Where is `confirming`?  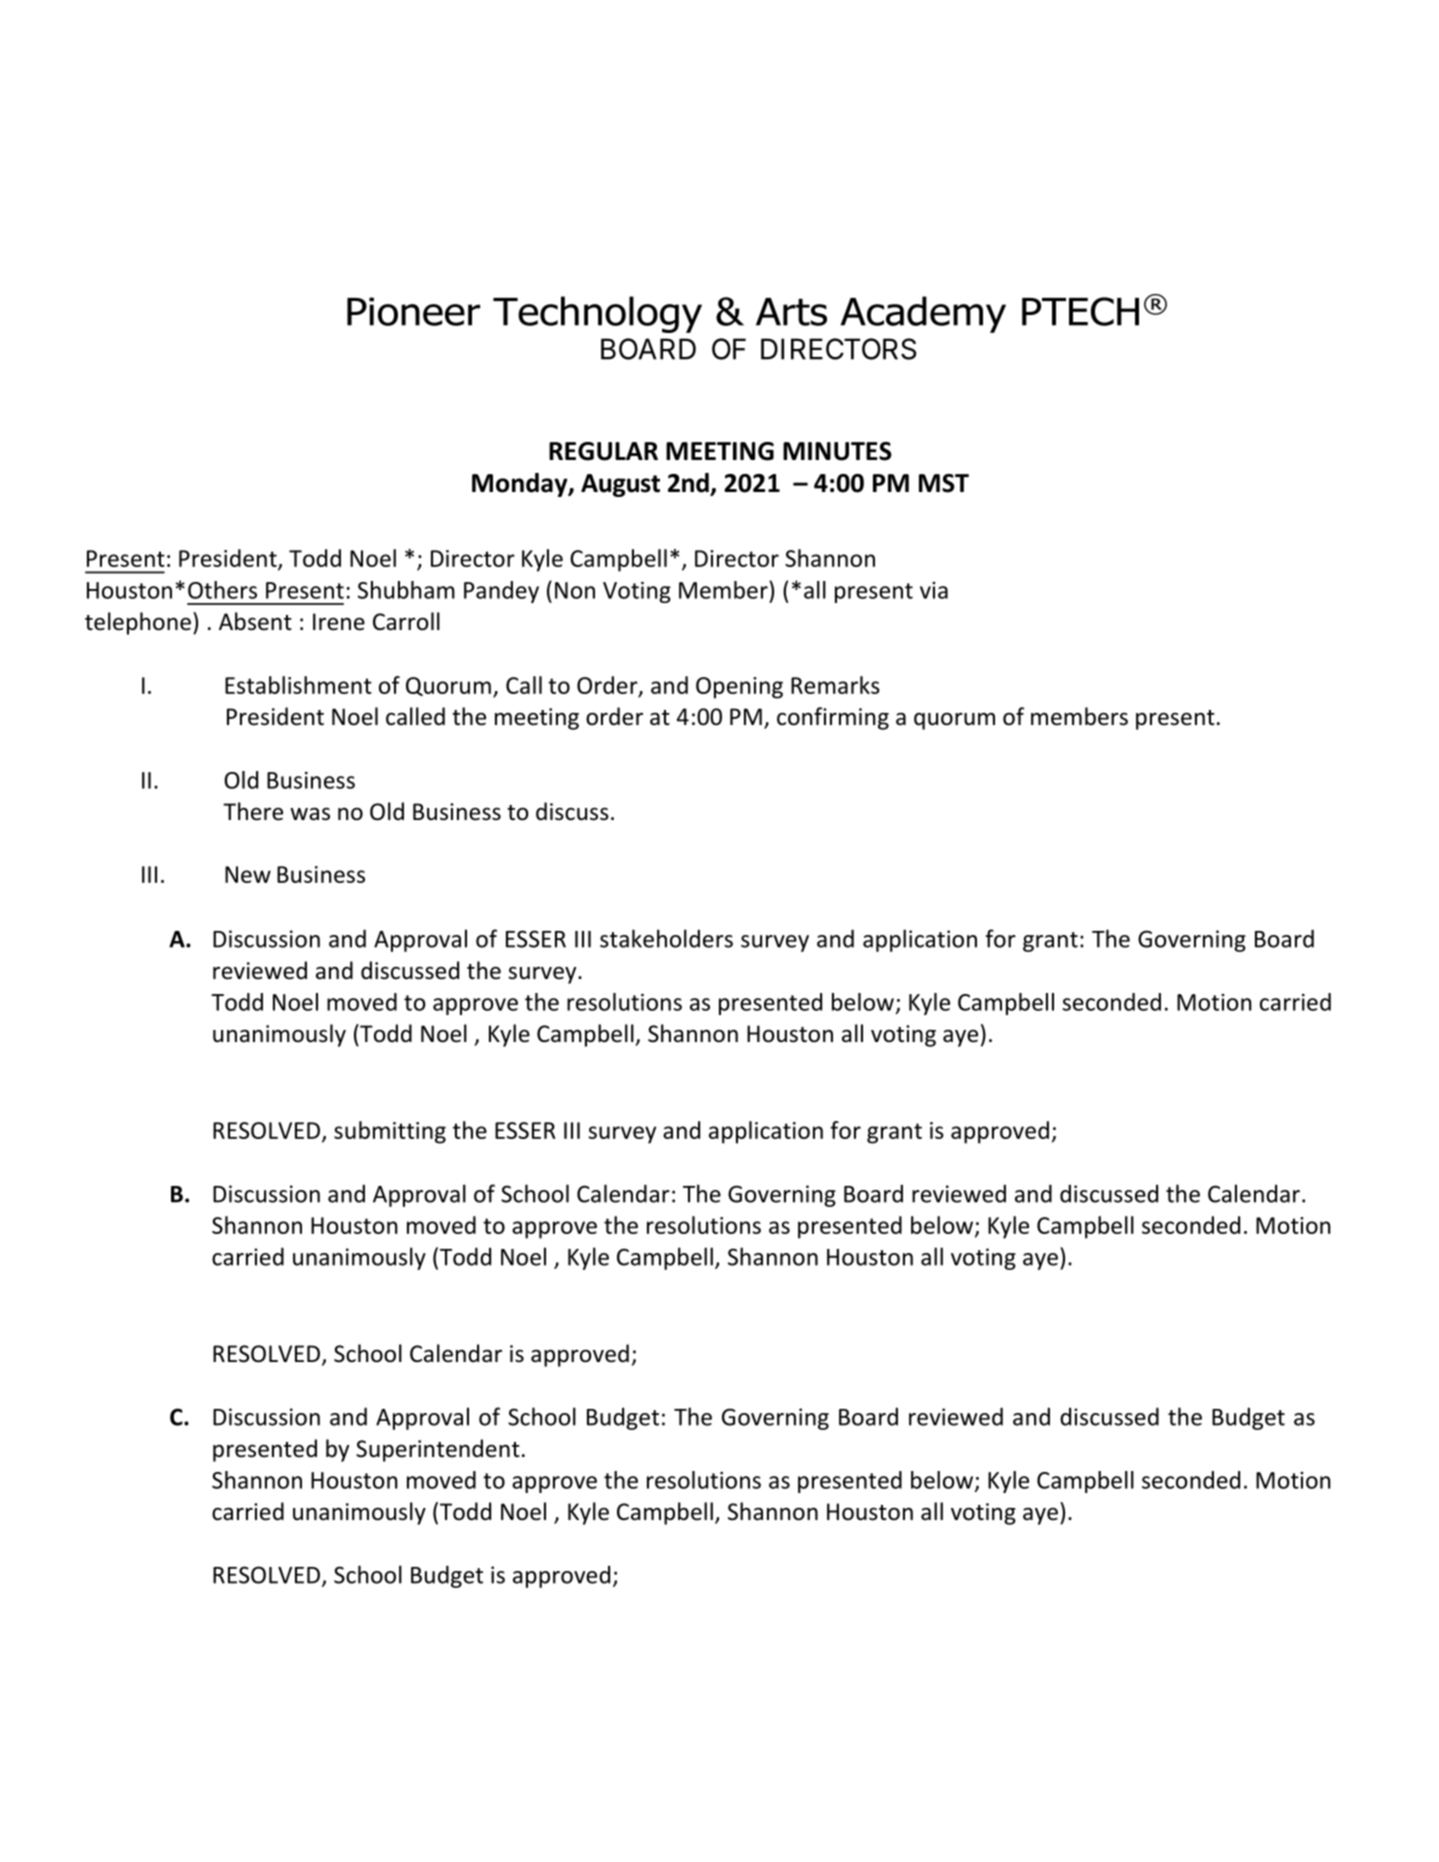 confirming is located at coordinates (833, 718).
